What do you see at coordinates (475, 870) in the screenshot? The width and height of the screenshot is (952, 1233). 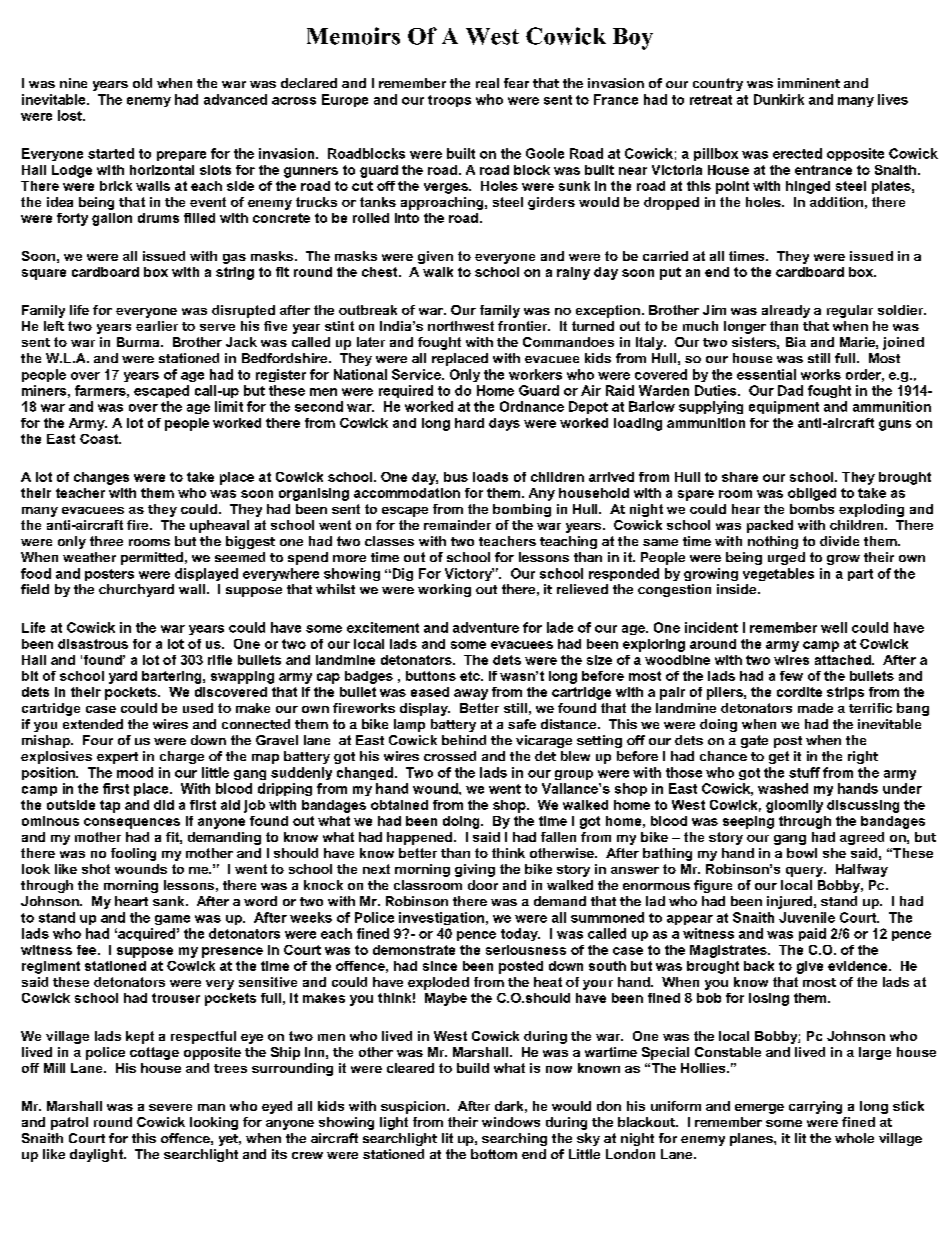 I see `giving` at bounding box center [475, 870].
